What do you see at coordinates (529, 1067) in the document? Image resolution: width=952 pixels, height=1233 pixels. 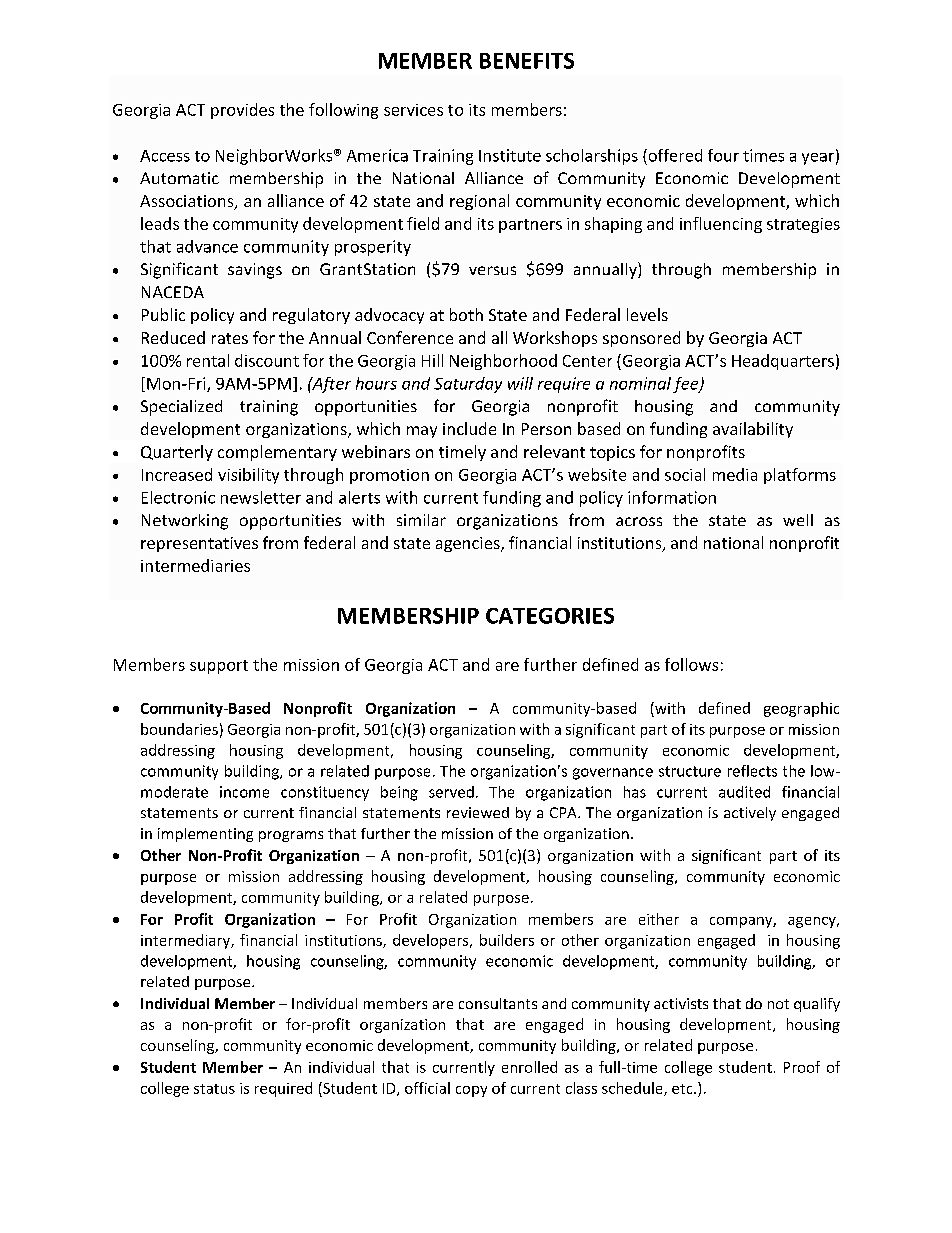 I see `enrolled` at bounding box center [529, 1067].
